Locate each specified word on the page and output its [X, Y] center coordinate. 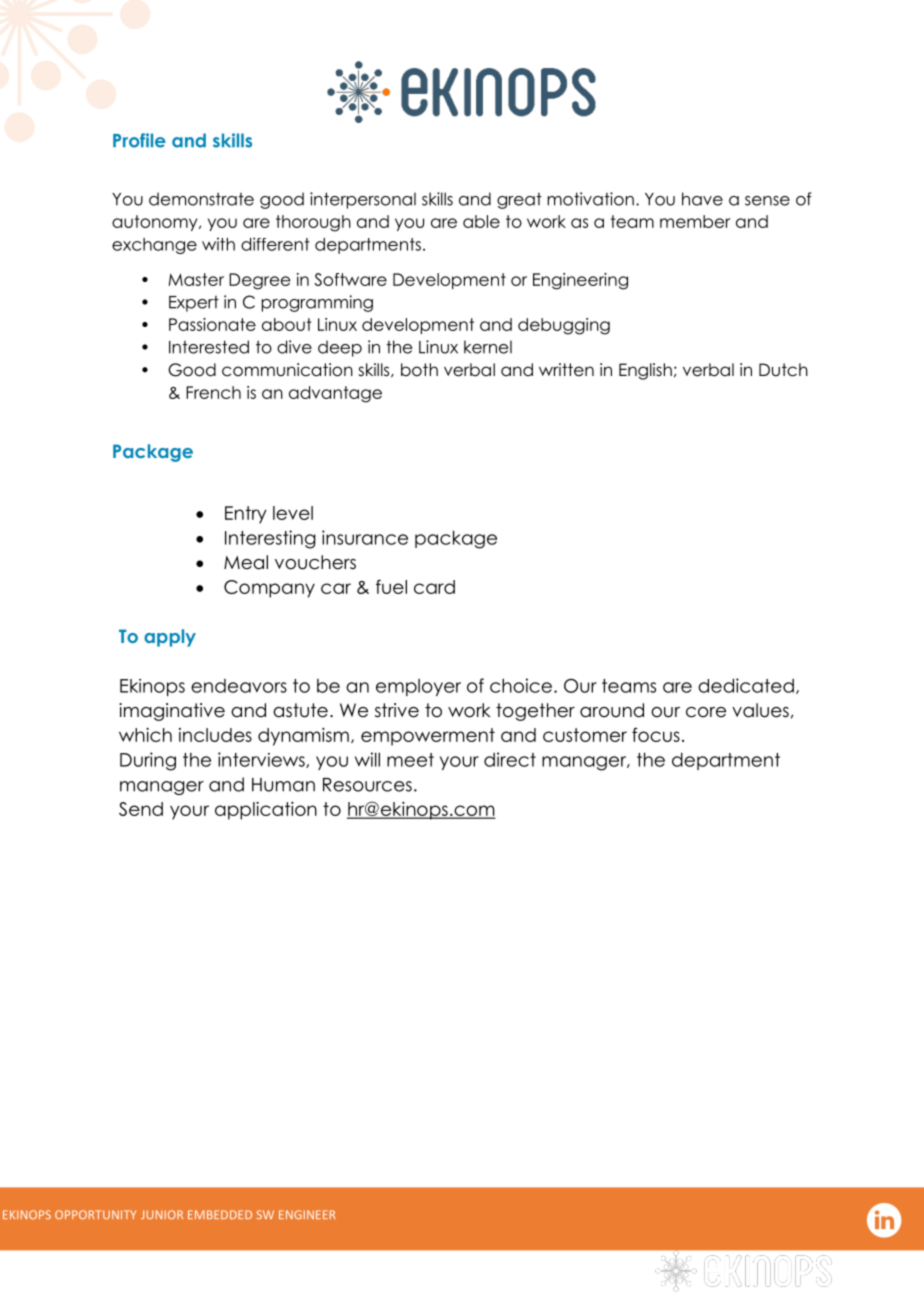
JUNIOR [162, 1214]
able [481, 221]
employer [418, 687]
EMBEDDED [220, 1214]
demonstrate [201, 199]
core [706, 712]
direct [510, 759]
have [702, 199]
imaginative [172, 712]
